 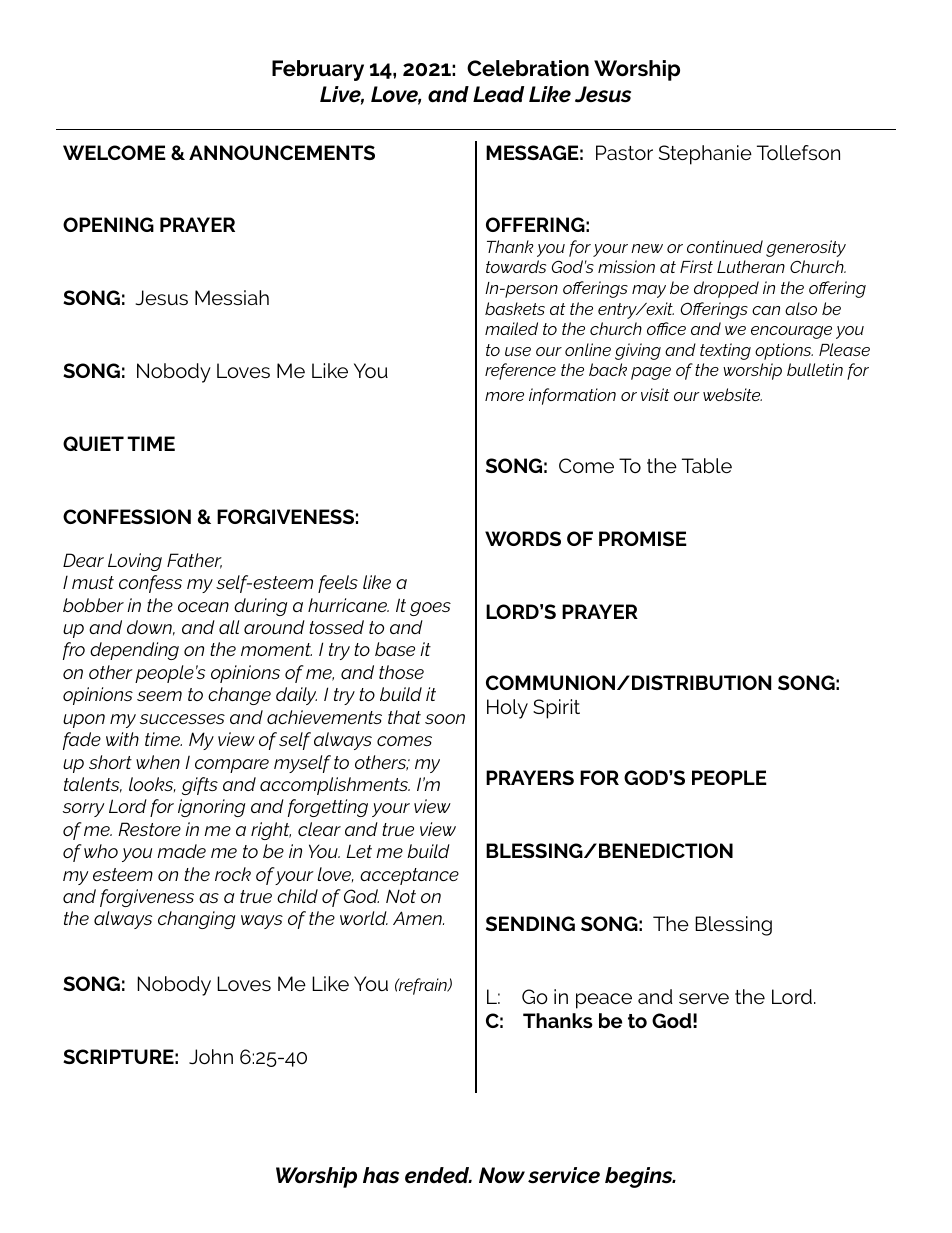 What do you see at coordinates (707, 465) in the screenshot?
I see `Table` at bounding box center [707, 465].
